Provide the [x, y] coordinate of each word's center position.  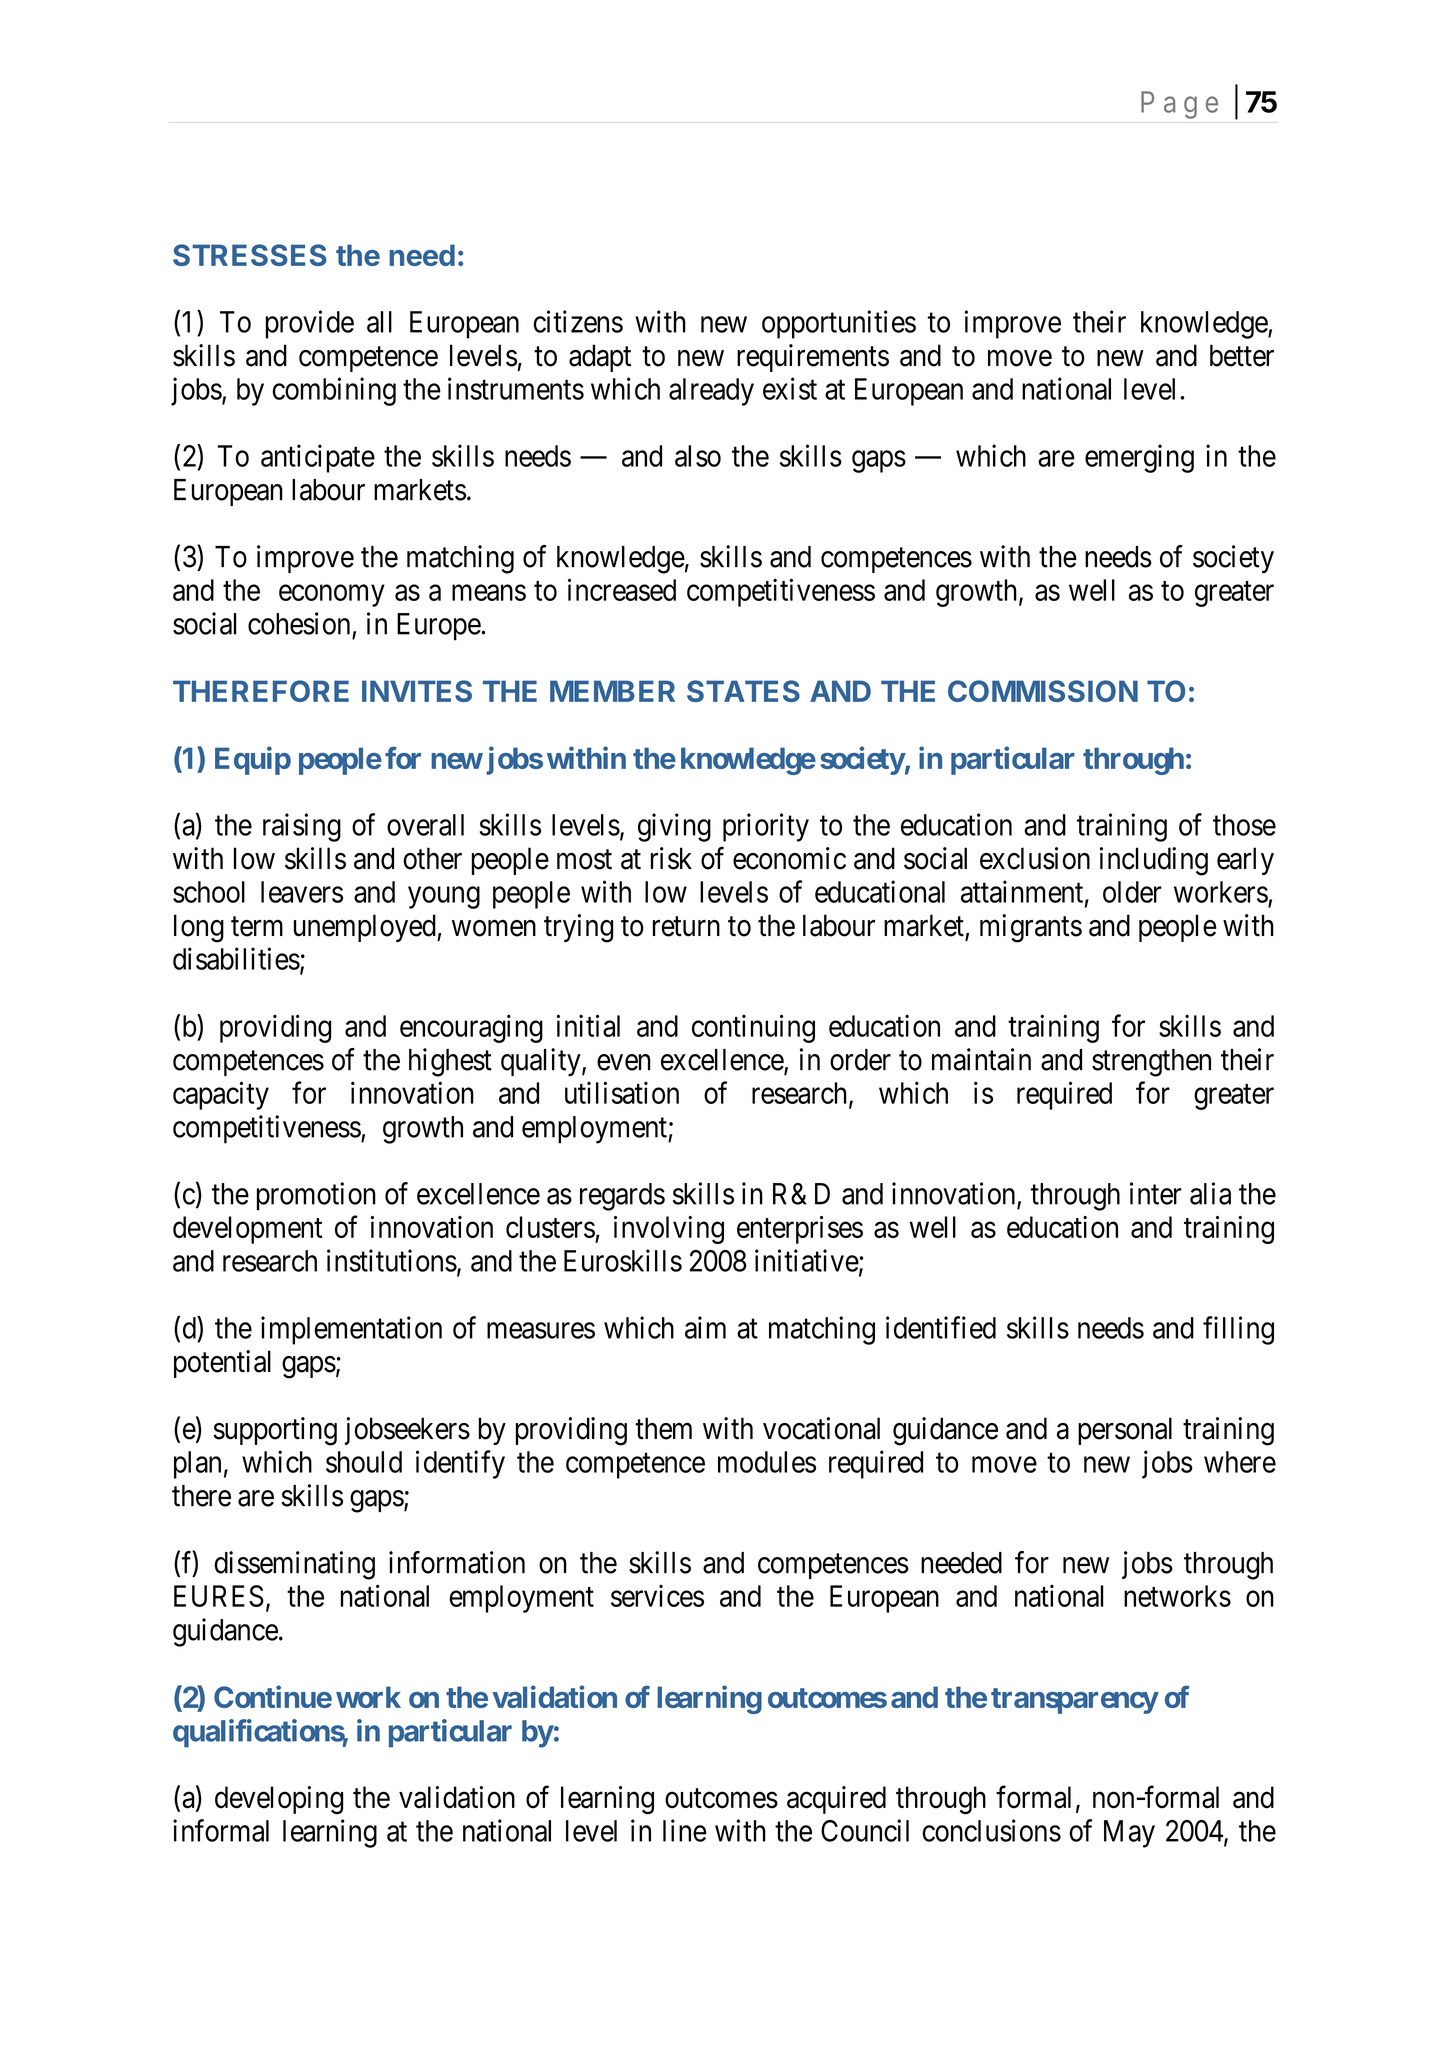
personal [1125, 1431]
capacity [221, 1095]
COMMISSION [1043, 691]
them [663, 1428]
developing [279, 1800]
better [1242, 355]
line [685, 1830]
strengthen [1151, 1063]
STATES [743, 691]
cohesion [299, 623]
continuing [753, 1028]
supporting [275, 1431]
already [711, 392]
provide [310, 324]
